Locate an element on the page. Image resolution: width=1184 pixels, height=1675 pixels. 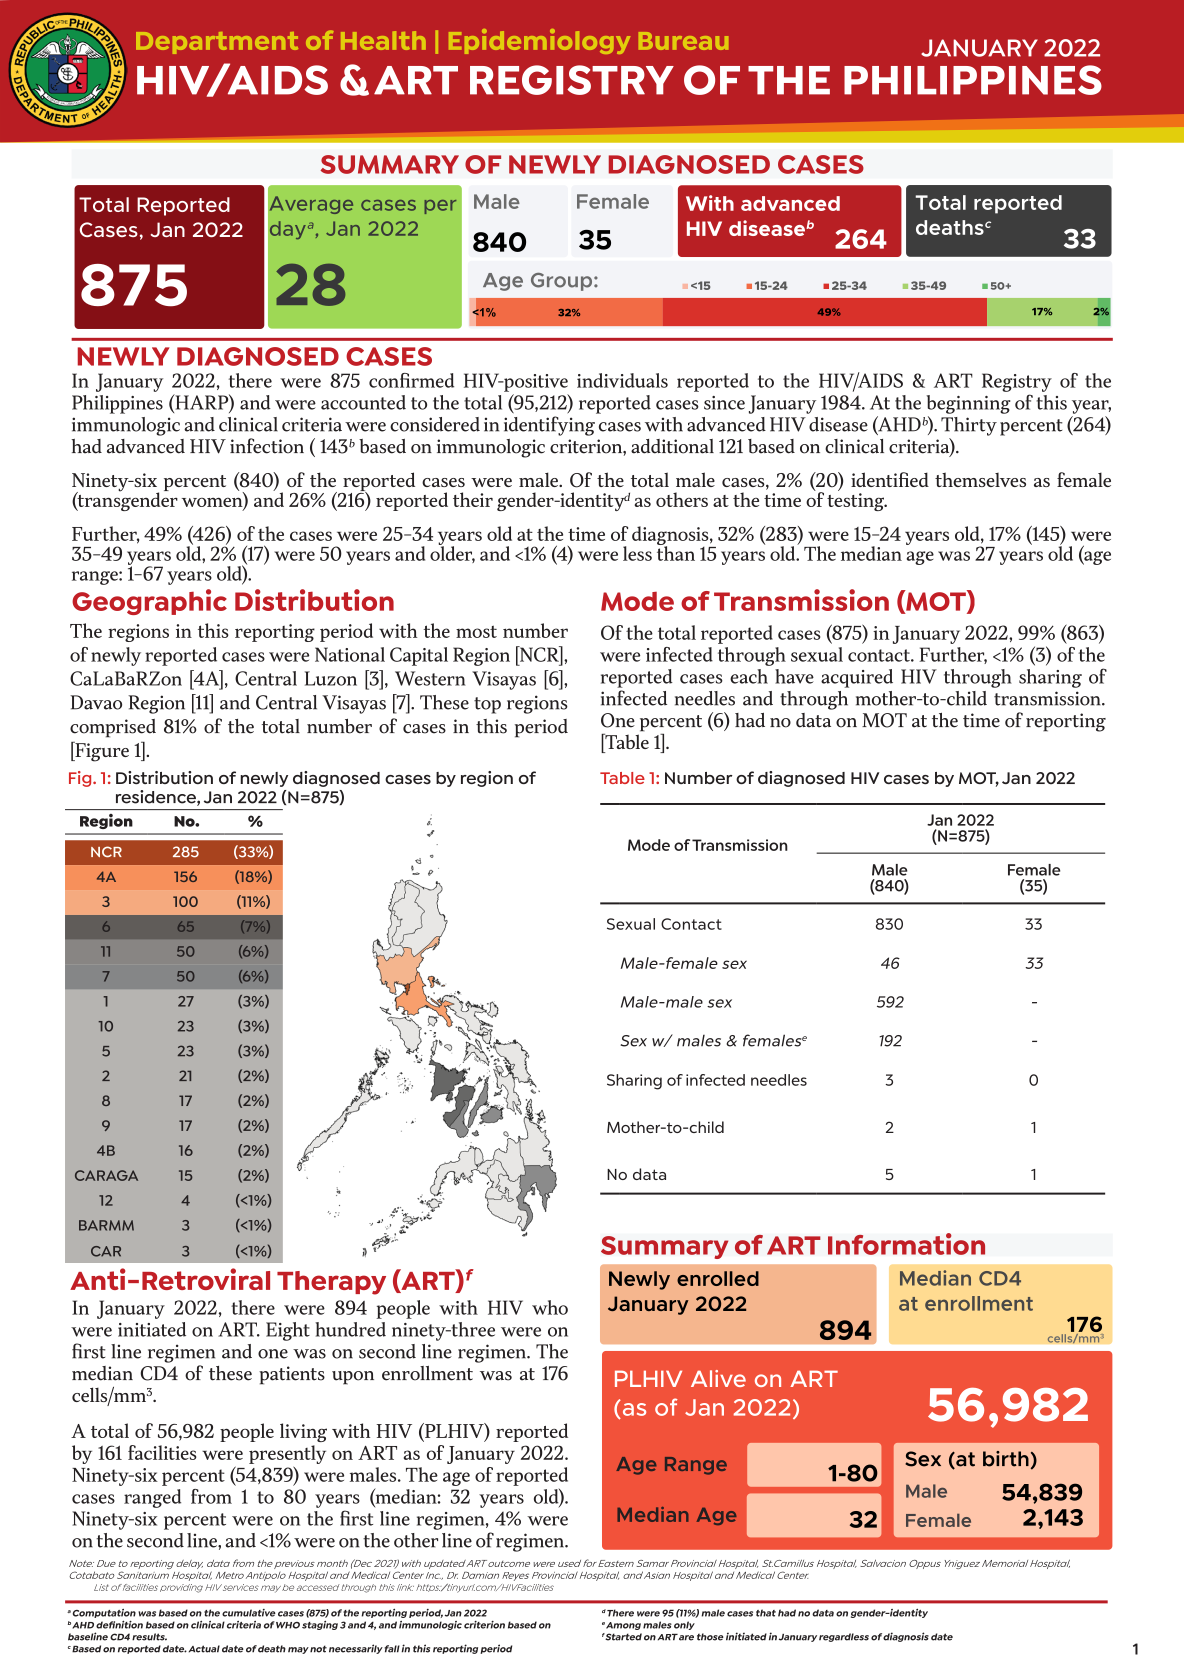
Information is located at coordinates (906, 1244).
